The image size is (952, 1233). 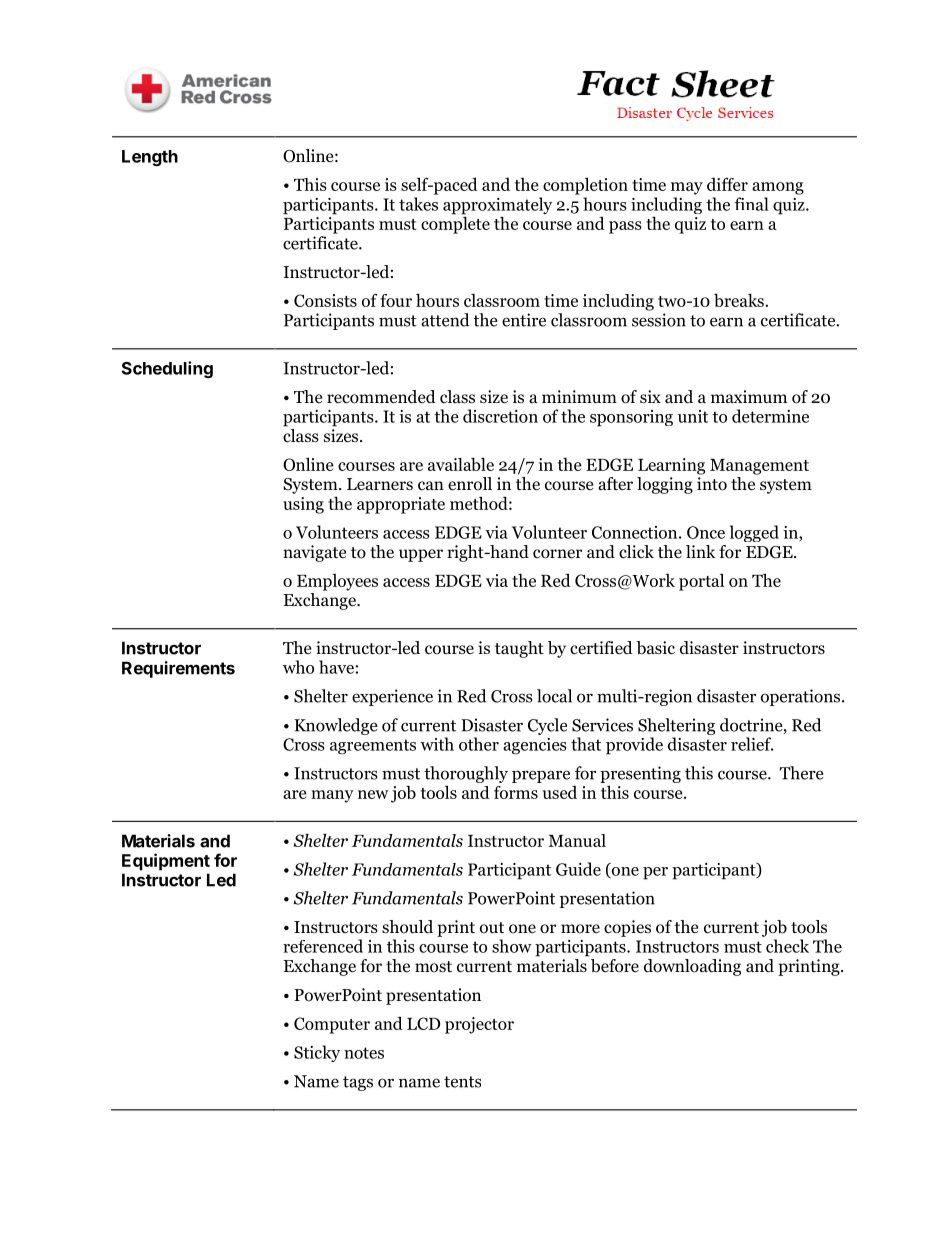 What do you see at coordinates (519, 649) in the image?
I see `taught` at bounding box center [519, 649].
